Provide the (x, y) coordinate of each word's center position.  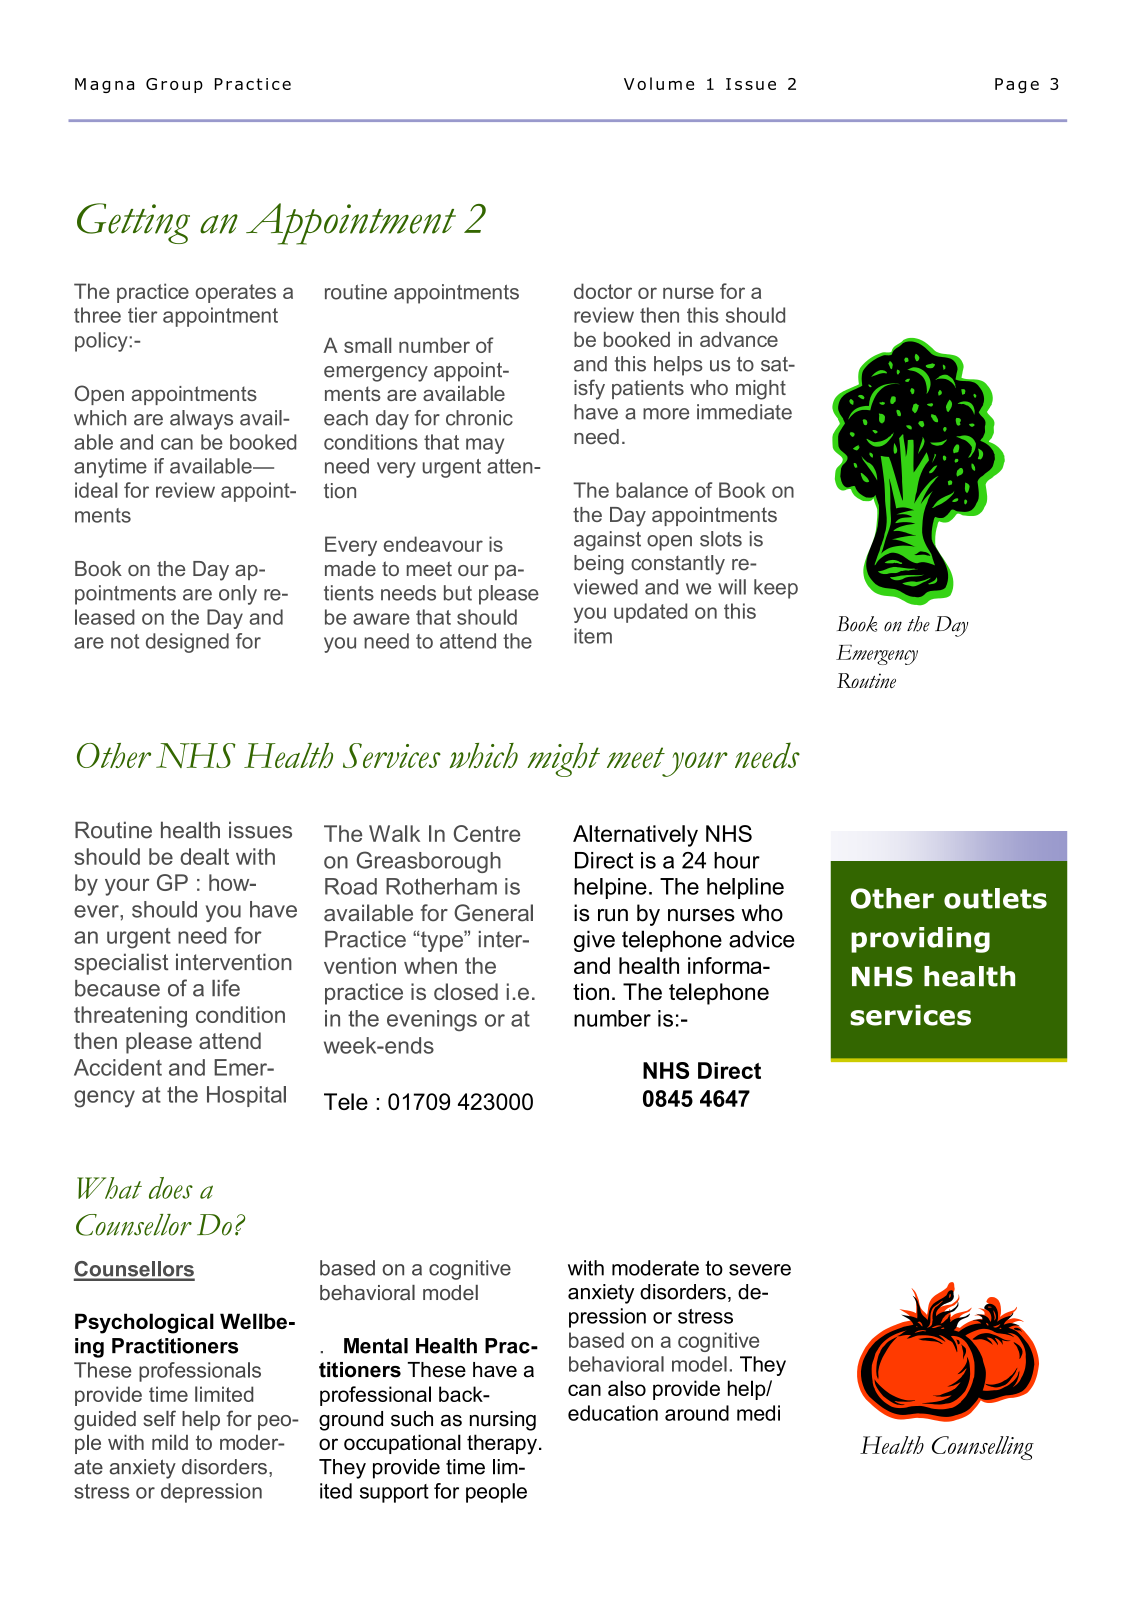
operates (235, 293)
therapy (502, 1444)
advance (739, 339)
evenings (432, 1021)
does (171, 1188)
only (238, 595)
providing (920, 940)
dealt (204, 856)
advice (761, 939)
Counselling (983, 1448)
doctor (603, 291)
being (599, 565)
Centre (487, 833)
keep (776, 589)
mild (170, 1442)
